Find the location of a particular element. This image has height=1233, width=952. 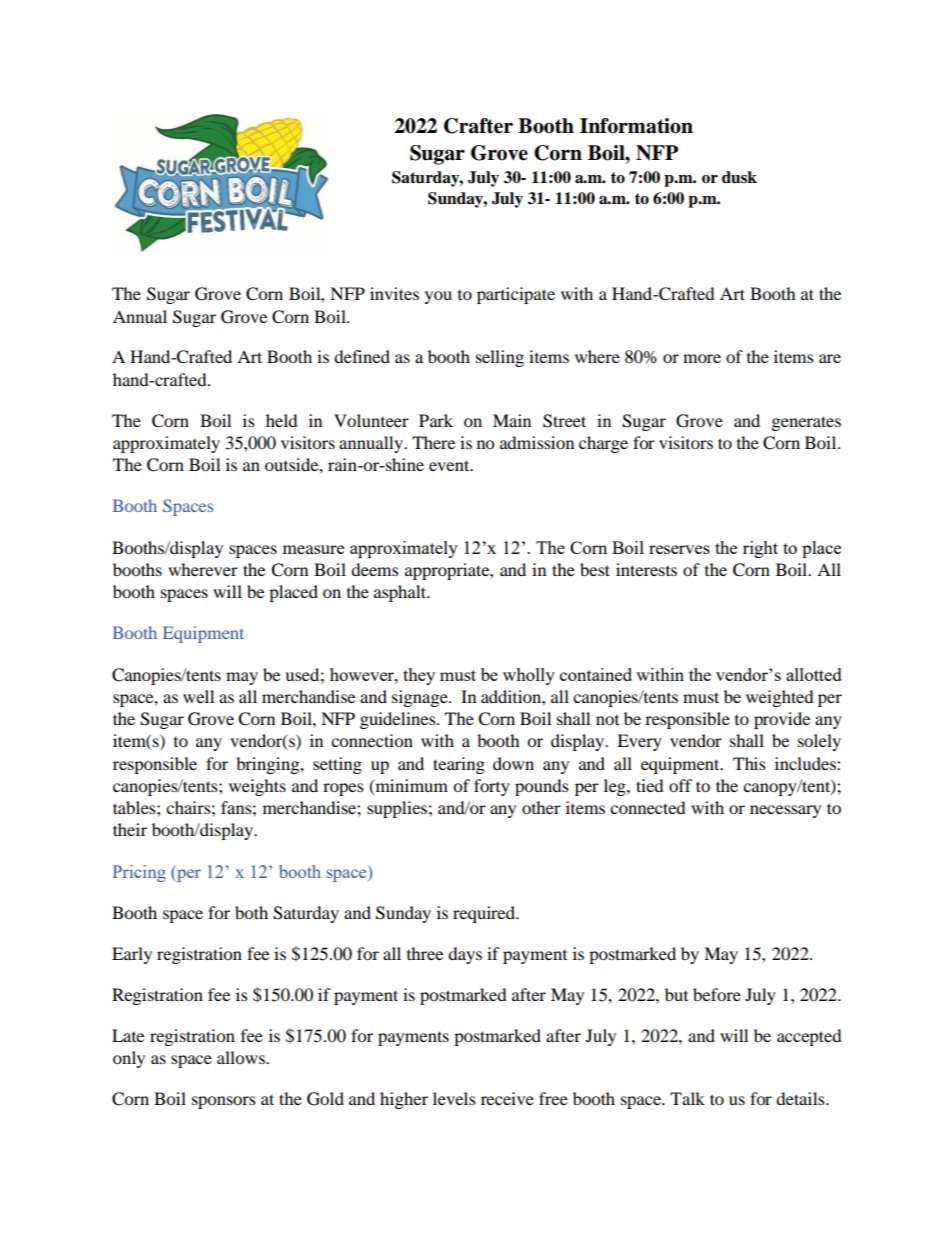

other is located at coordinates (541, 807).
